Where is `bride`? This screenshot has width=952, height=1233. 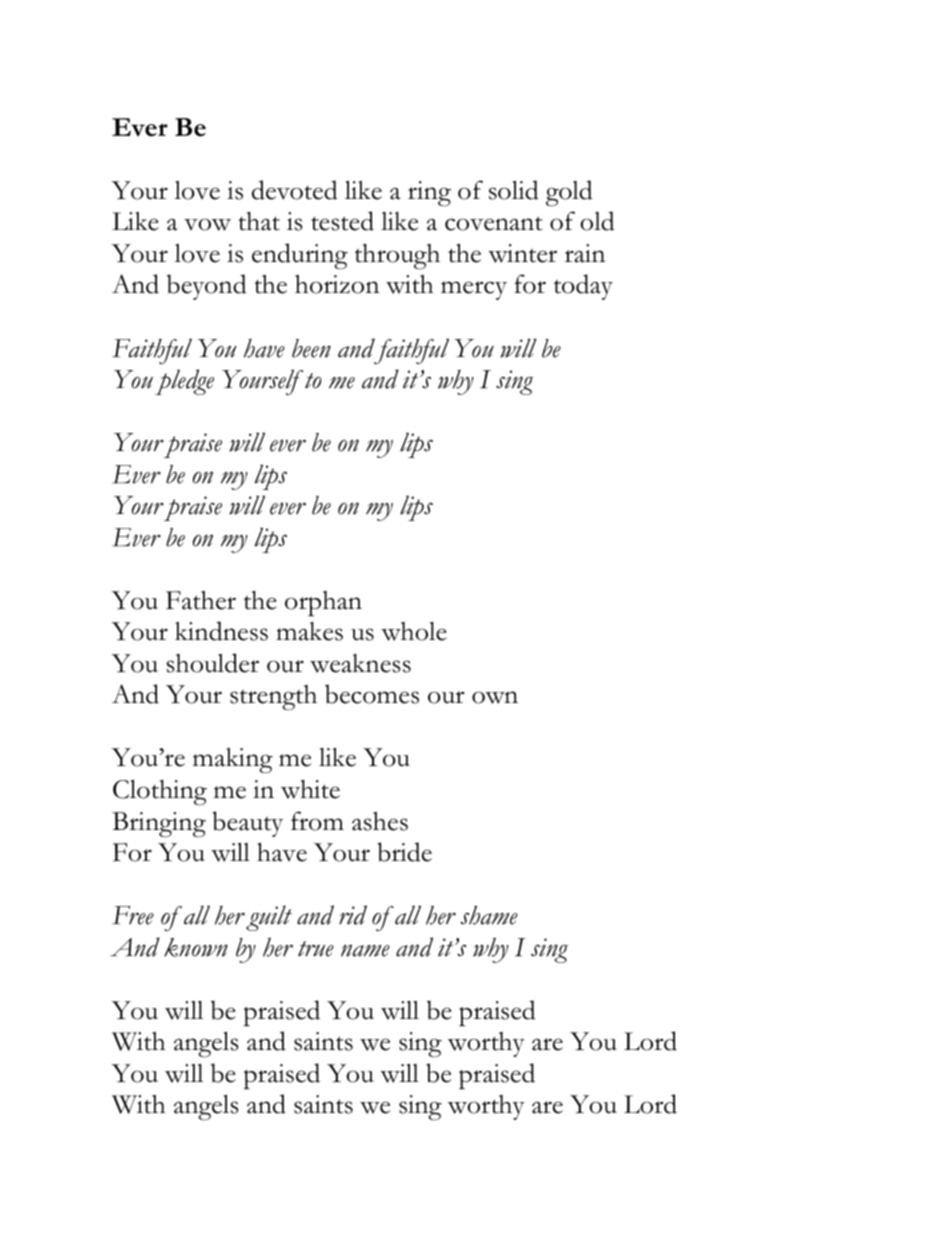
bride is located at coordinates (404, 852).
